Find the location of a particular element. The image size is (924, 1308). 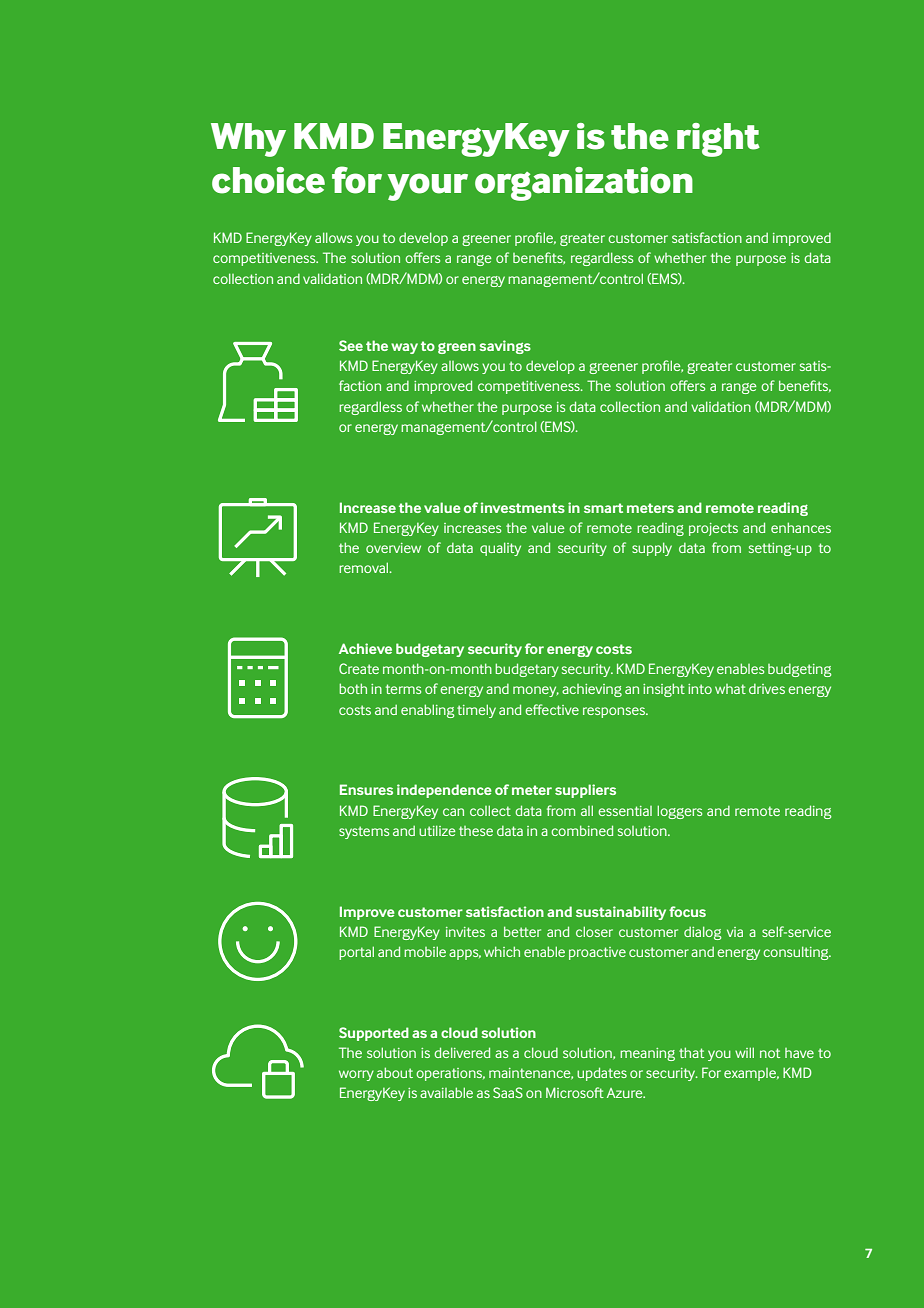

organization is located at coordinates (584, 184).
